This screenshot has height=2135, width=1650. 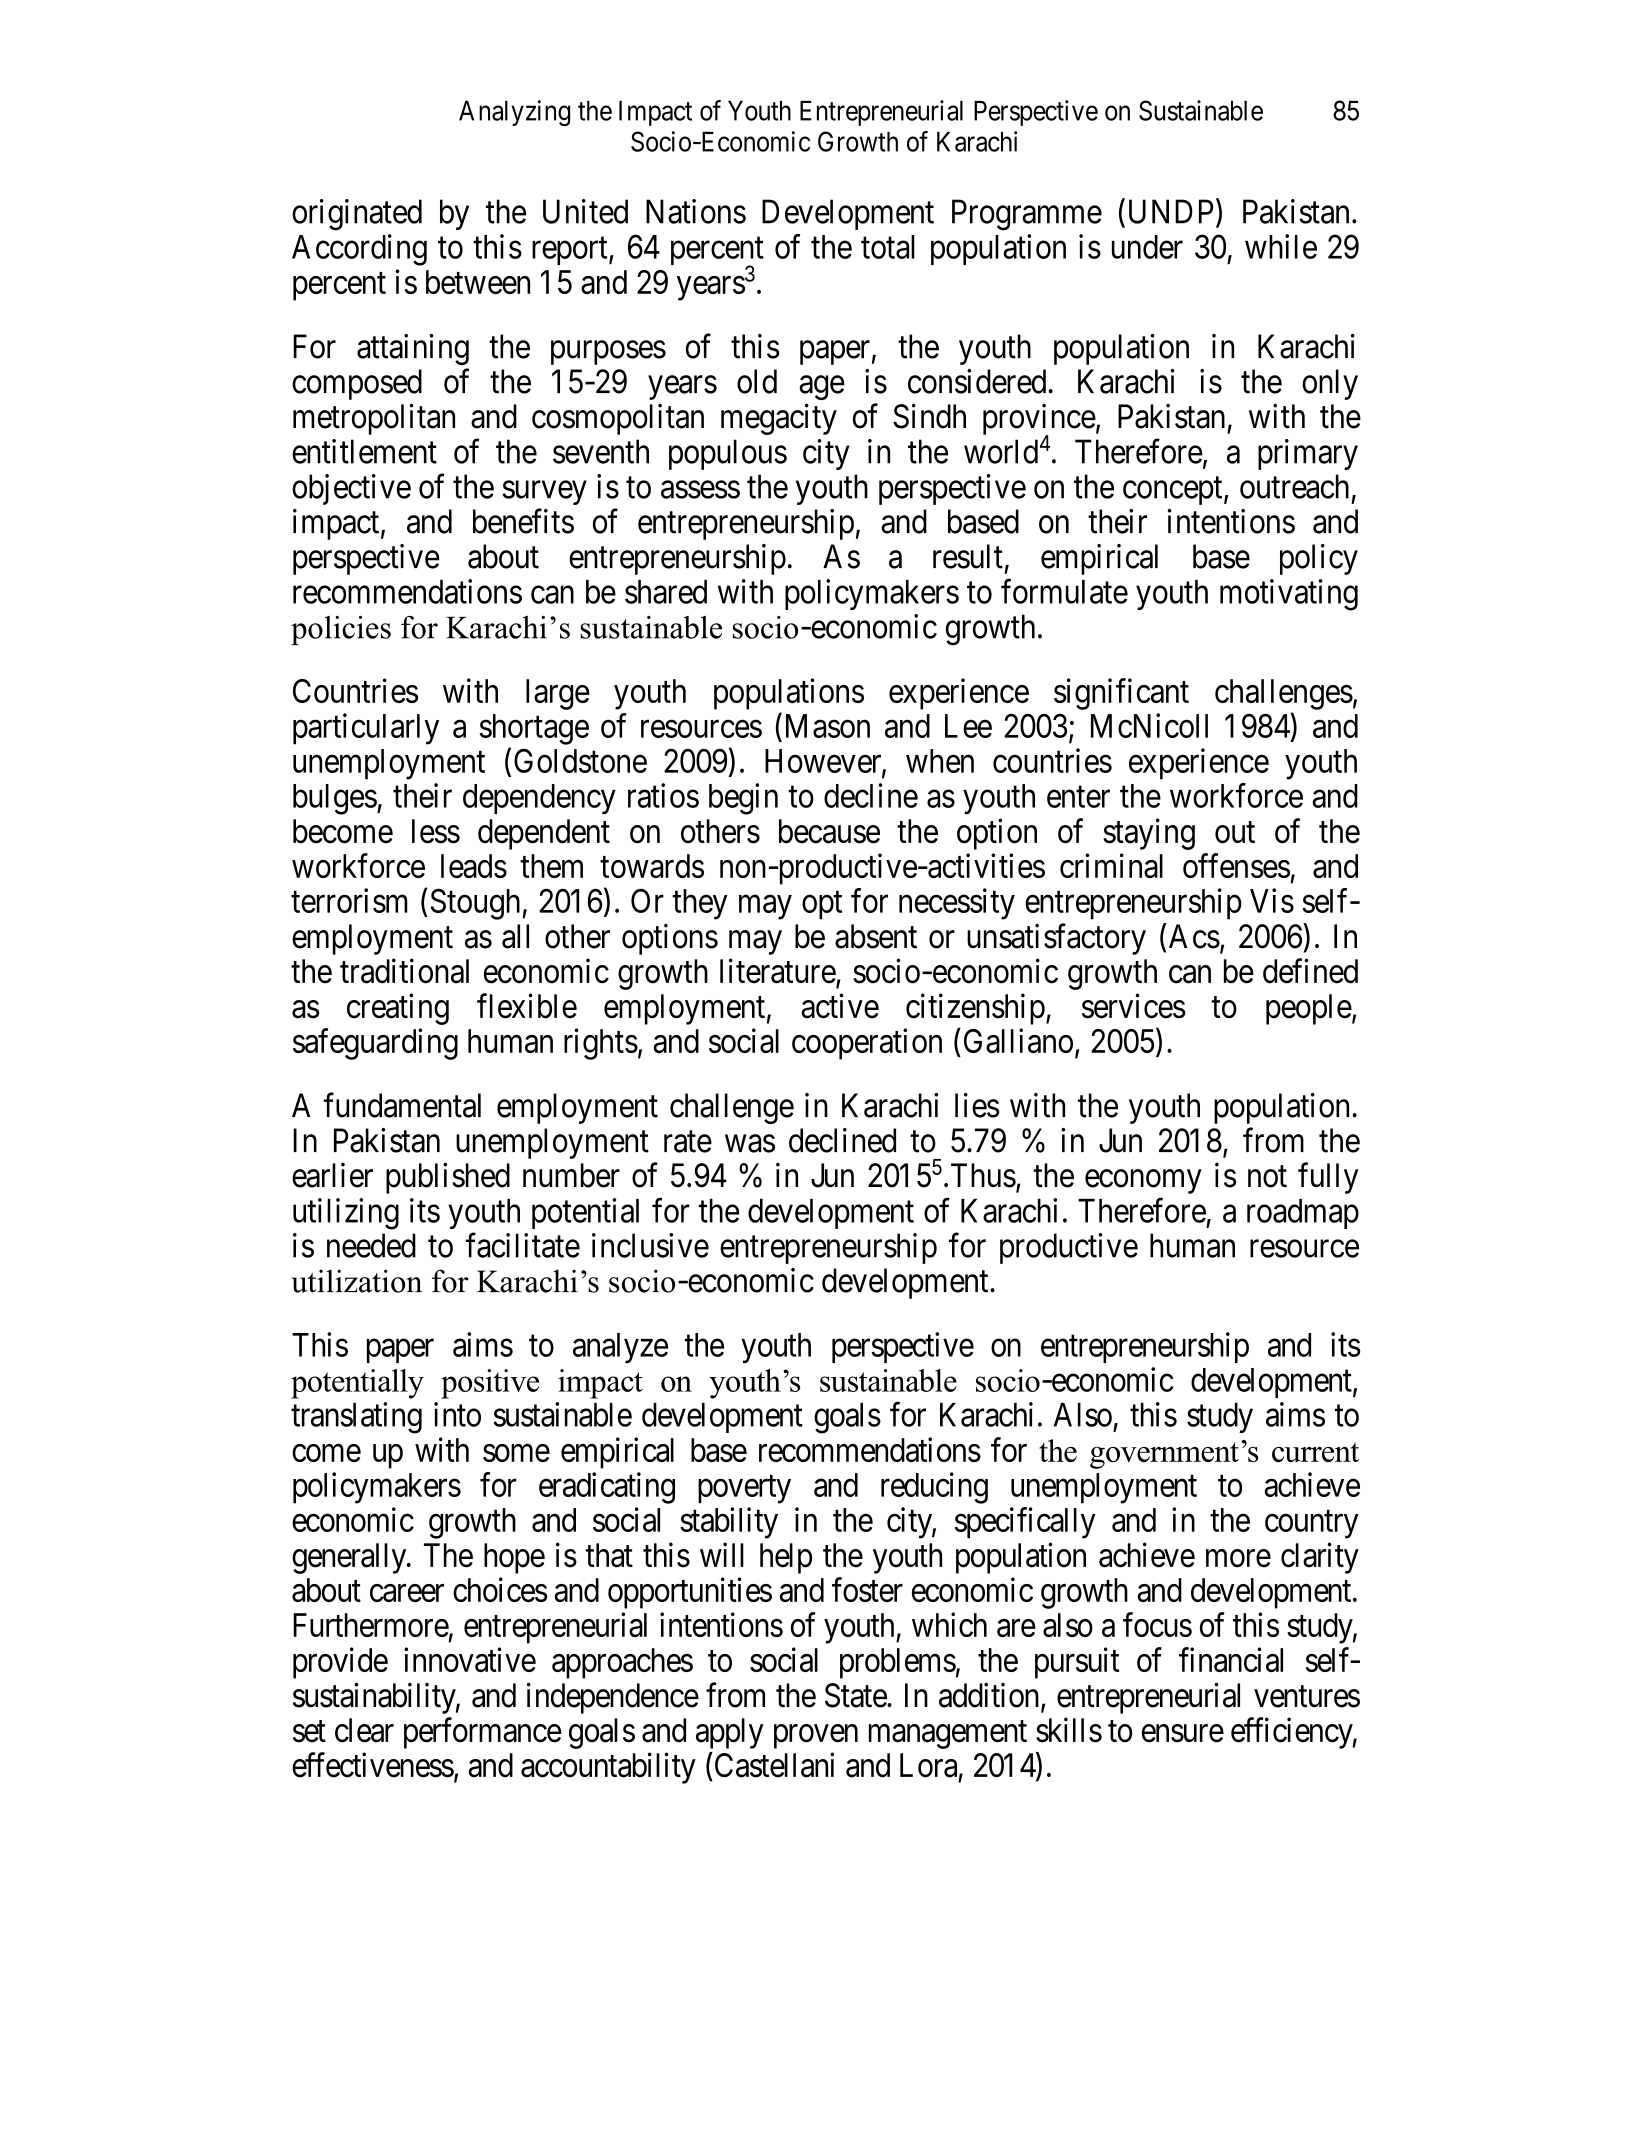 I want to click on originated, so click(x=357, y=215).
